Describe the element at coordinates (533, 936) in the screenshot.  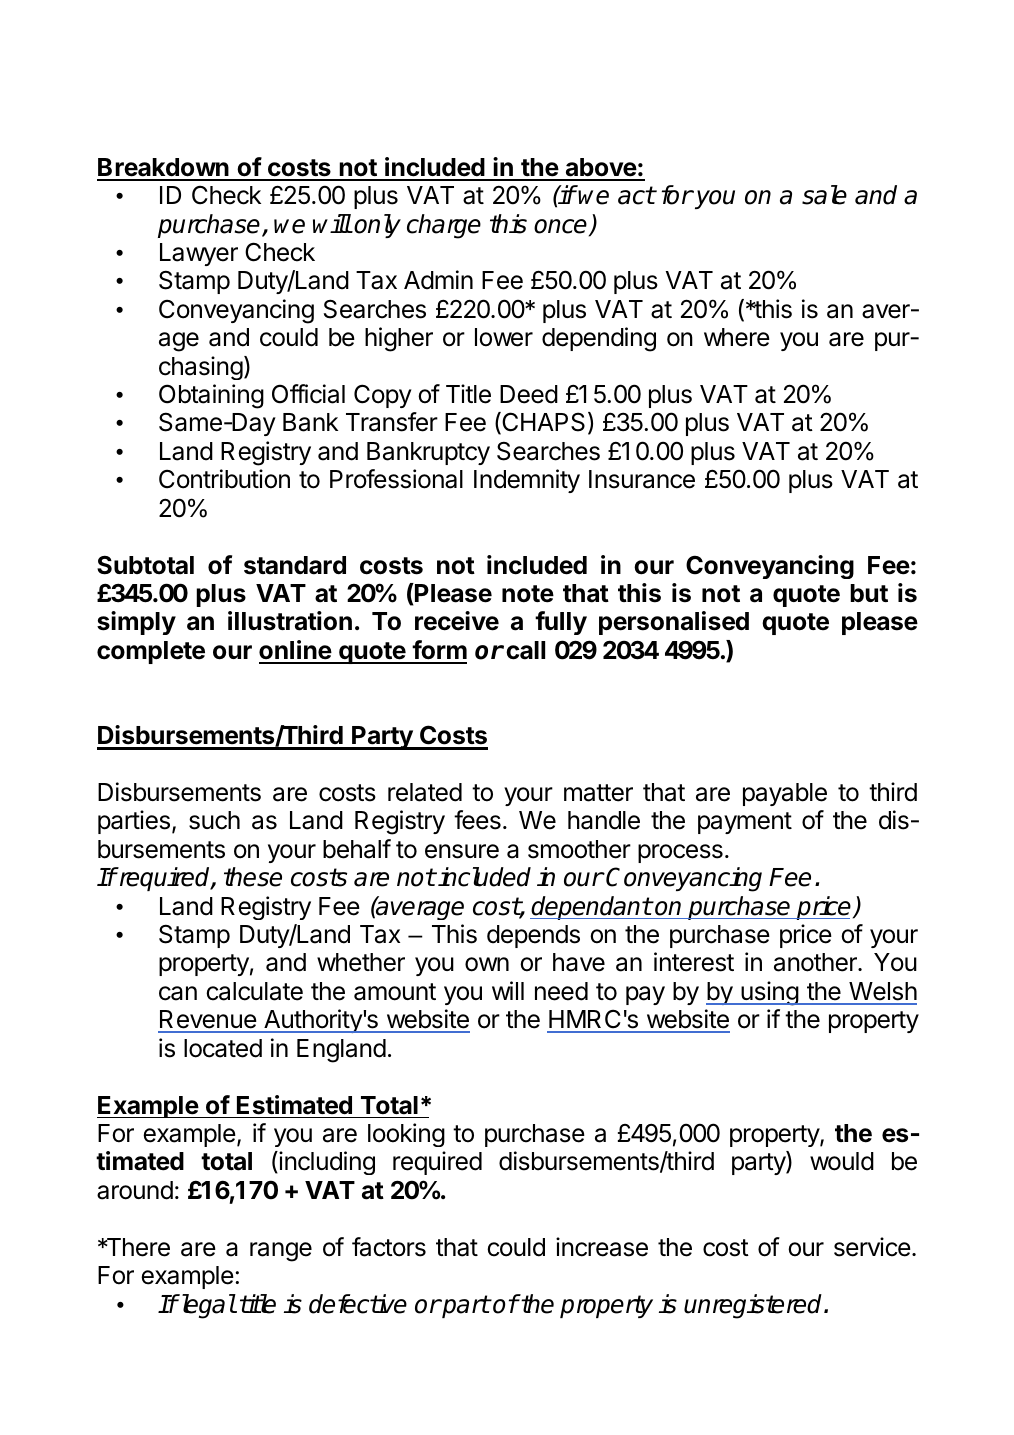
I see `depends` at that location.
